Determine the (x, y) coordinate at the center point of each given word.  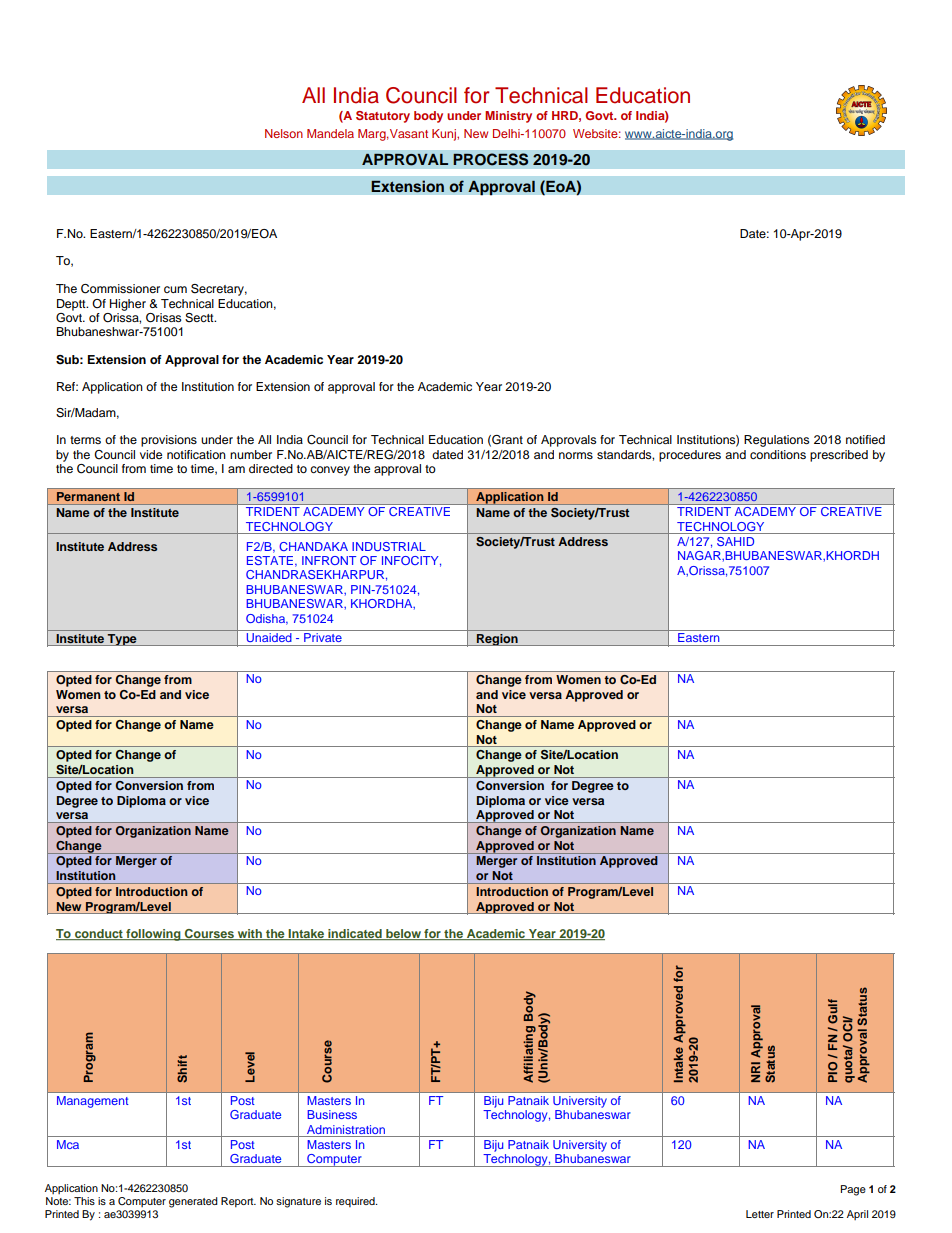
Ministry (508, 117)
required (356, 1202)
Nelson (284, 133)
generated (193, 1202)
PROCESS (491, 159)
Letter (760, 1214)
